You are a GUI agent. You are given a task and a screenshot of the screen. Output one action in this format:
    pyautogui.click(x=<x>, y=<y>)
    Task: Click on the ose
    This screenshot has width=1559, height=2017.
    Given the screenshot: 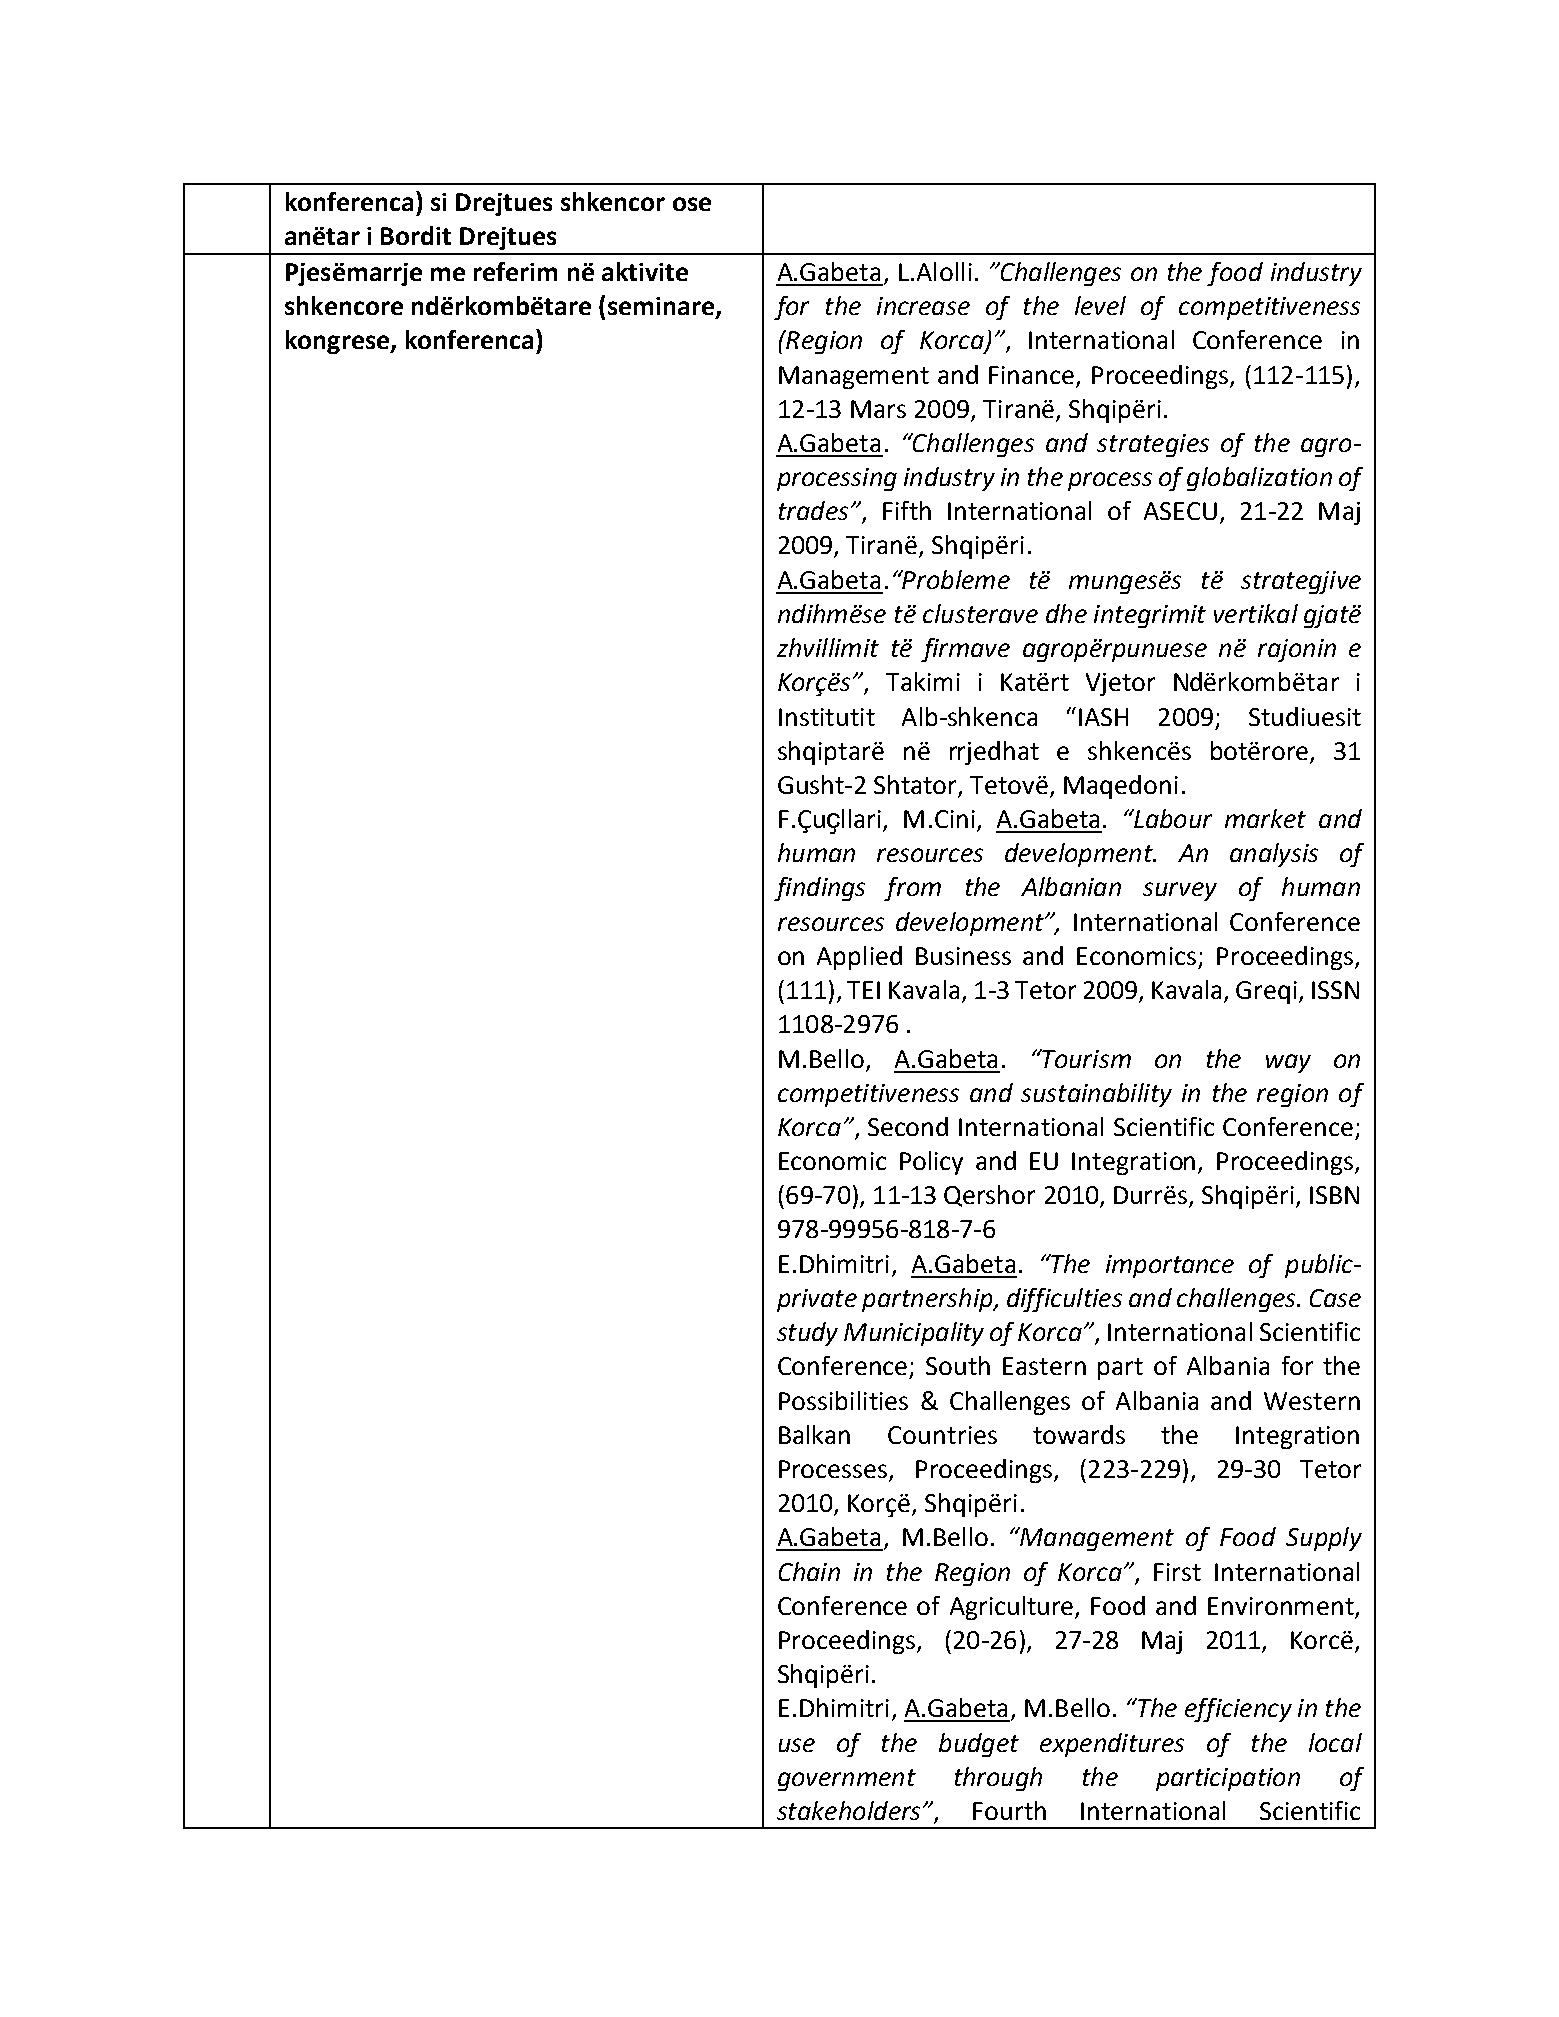 What is the action you would take?
    pyautogui.click(x=692, y=204)
